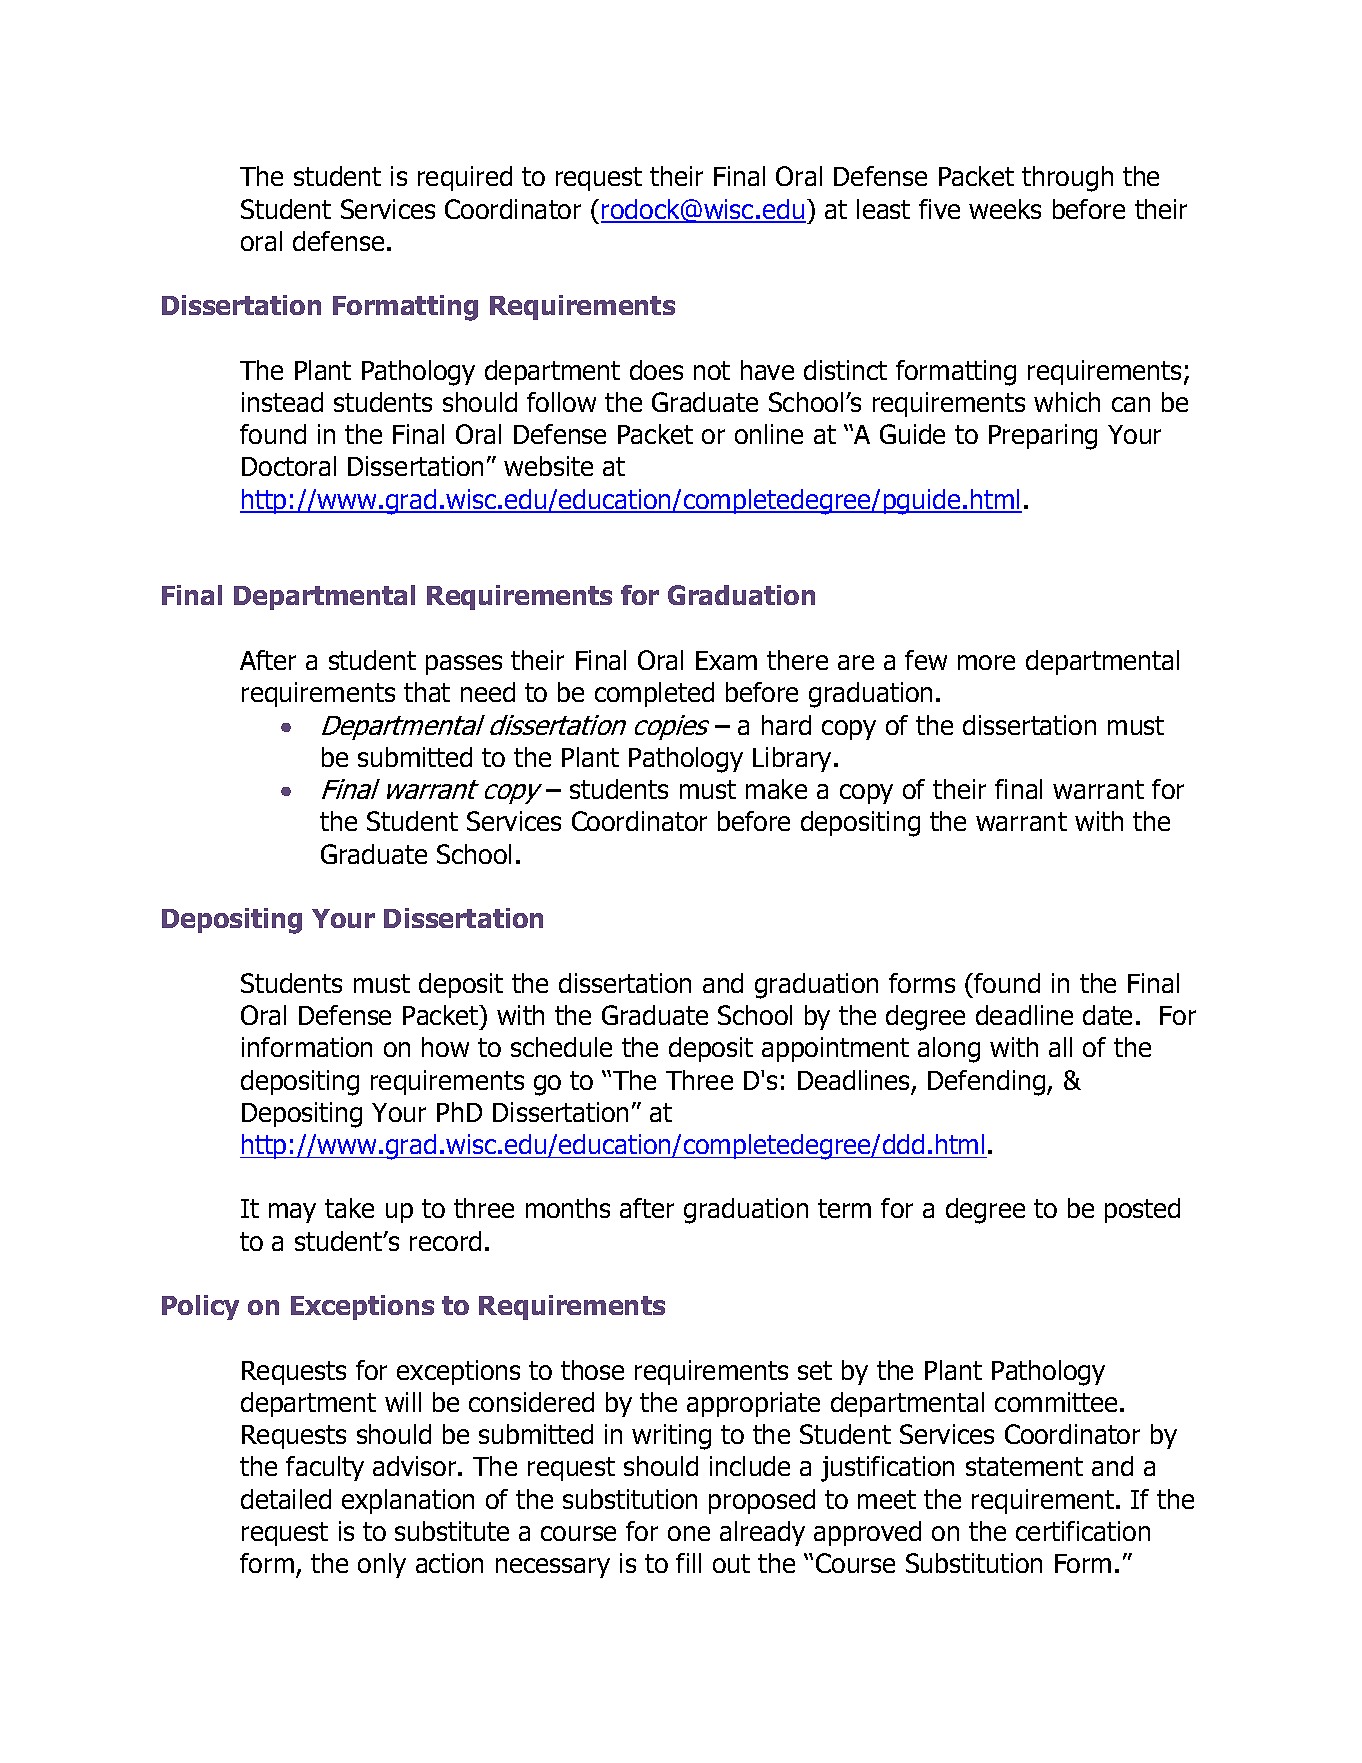  I want to click on detailed, so click(286, 1499).
